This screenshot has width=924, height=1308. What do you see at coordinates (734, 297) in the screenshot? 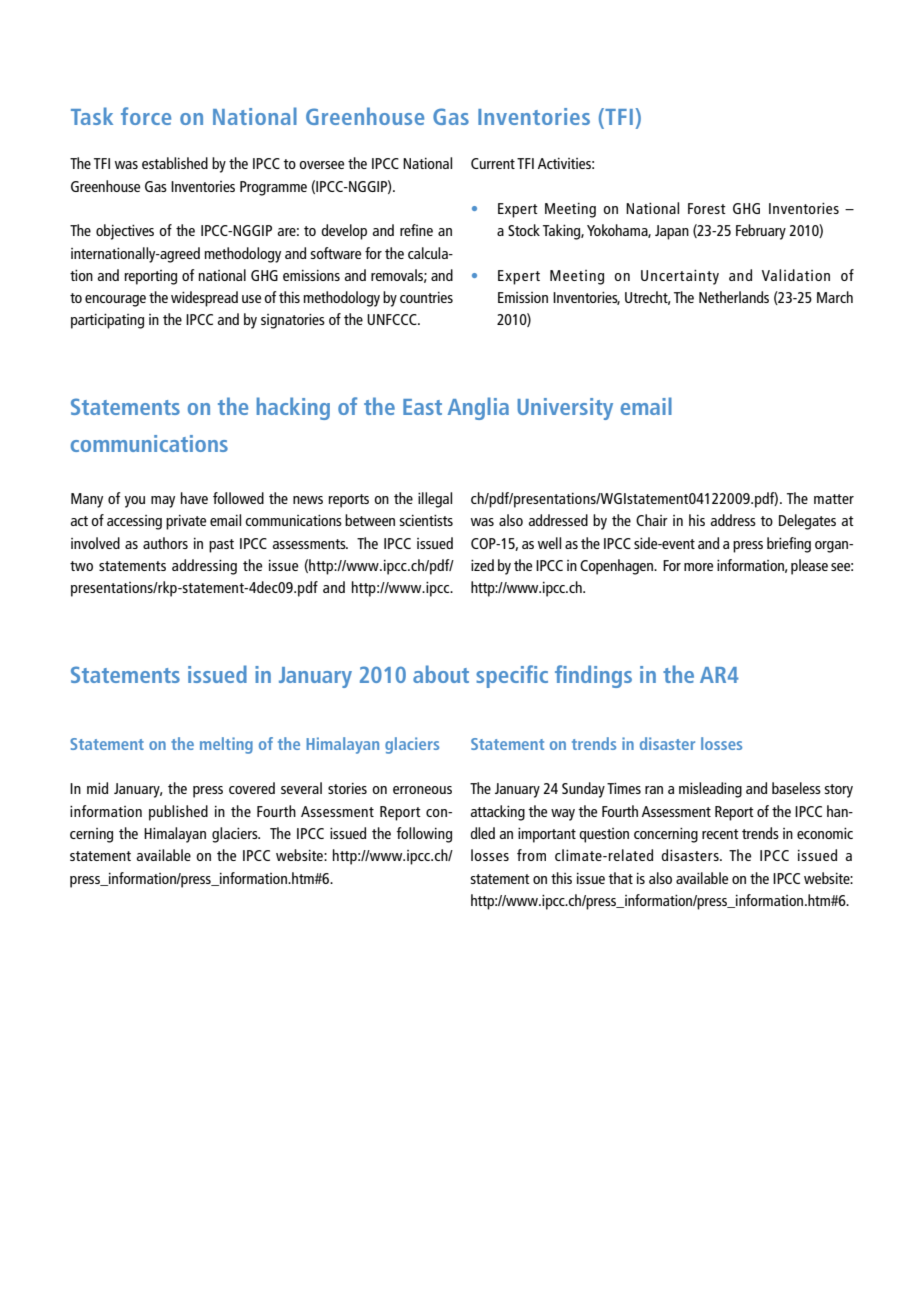
I see `Netherlands` at bounding box center [734, 297].
